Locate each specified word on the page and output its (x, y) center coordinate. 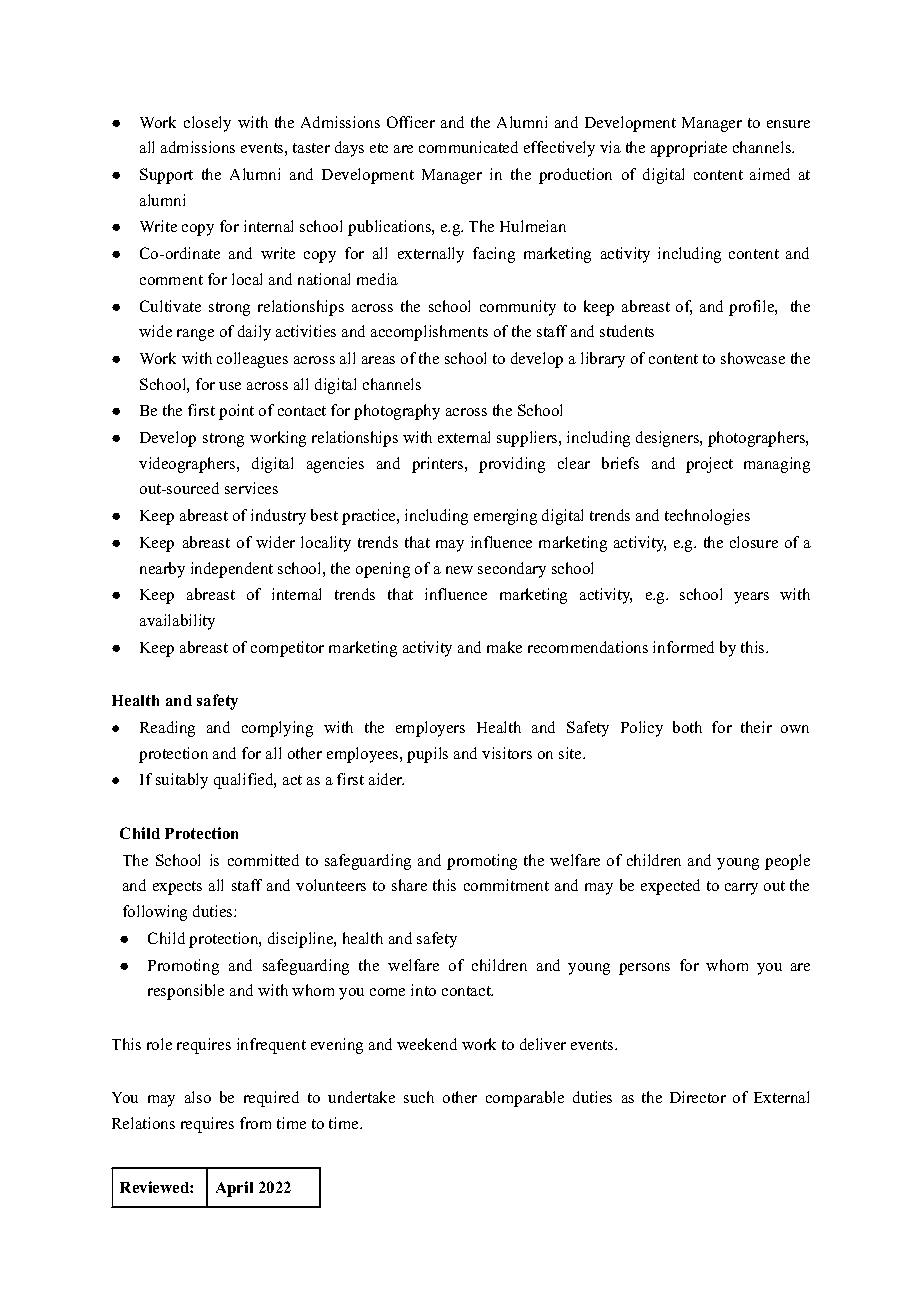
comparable (525, 1099)
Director (698, 1097)
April (234, 1189)
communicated (468, 147)
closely (207, 124)
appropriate (689, 149)
